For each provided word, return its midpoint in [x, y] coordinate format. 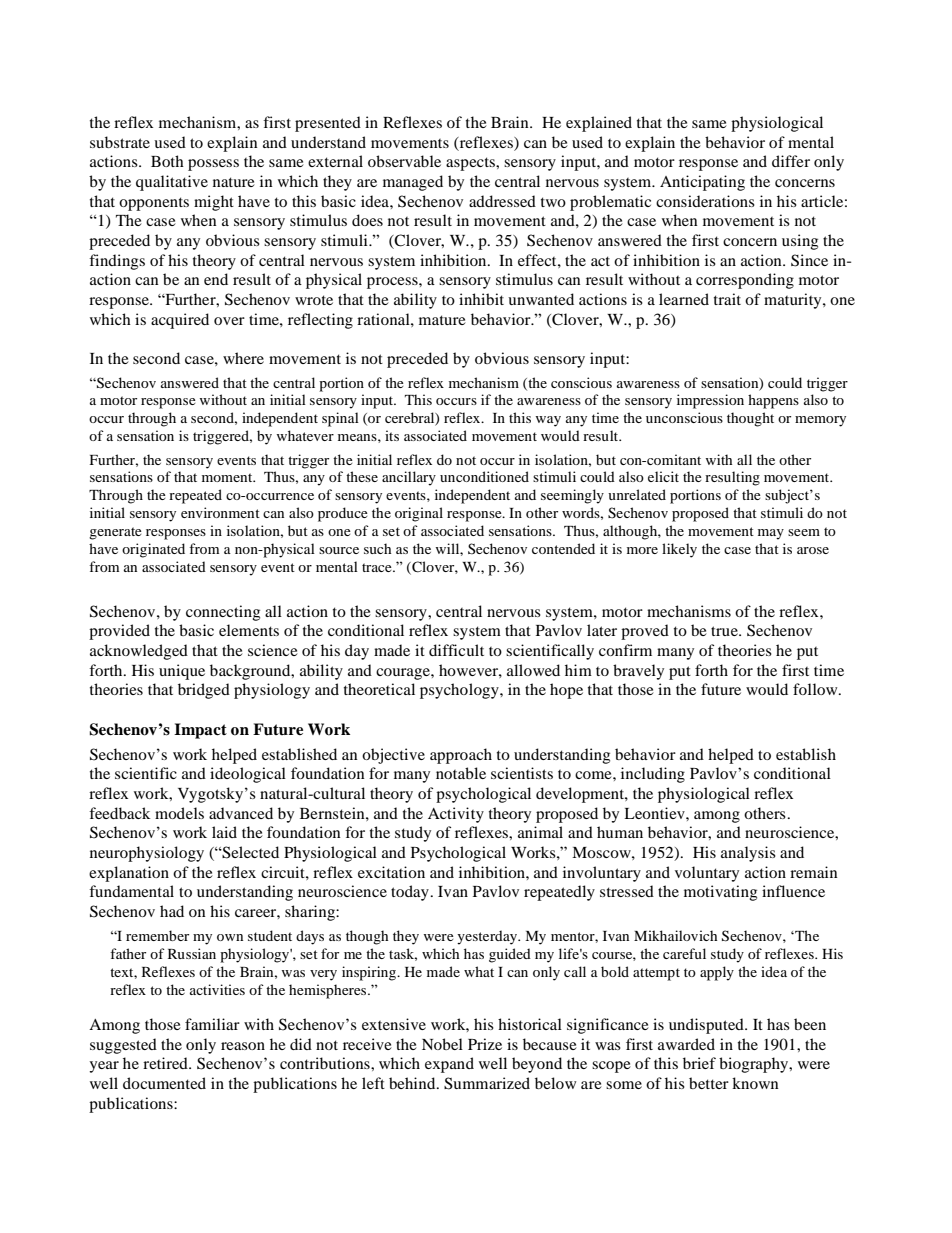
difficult [456, 650]
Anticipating [702, 183]
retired [166, 1063]
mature [442, 320]
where [243, 358]
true [725, 631]
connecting [223, 613]
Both [167, 161]
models [179, 813]
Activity [456, 815]
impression [710, 401]
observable [404, 161]
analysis [748, 854]
